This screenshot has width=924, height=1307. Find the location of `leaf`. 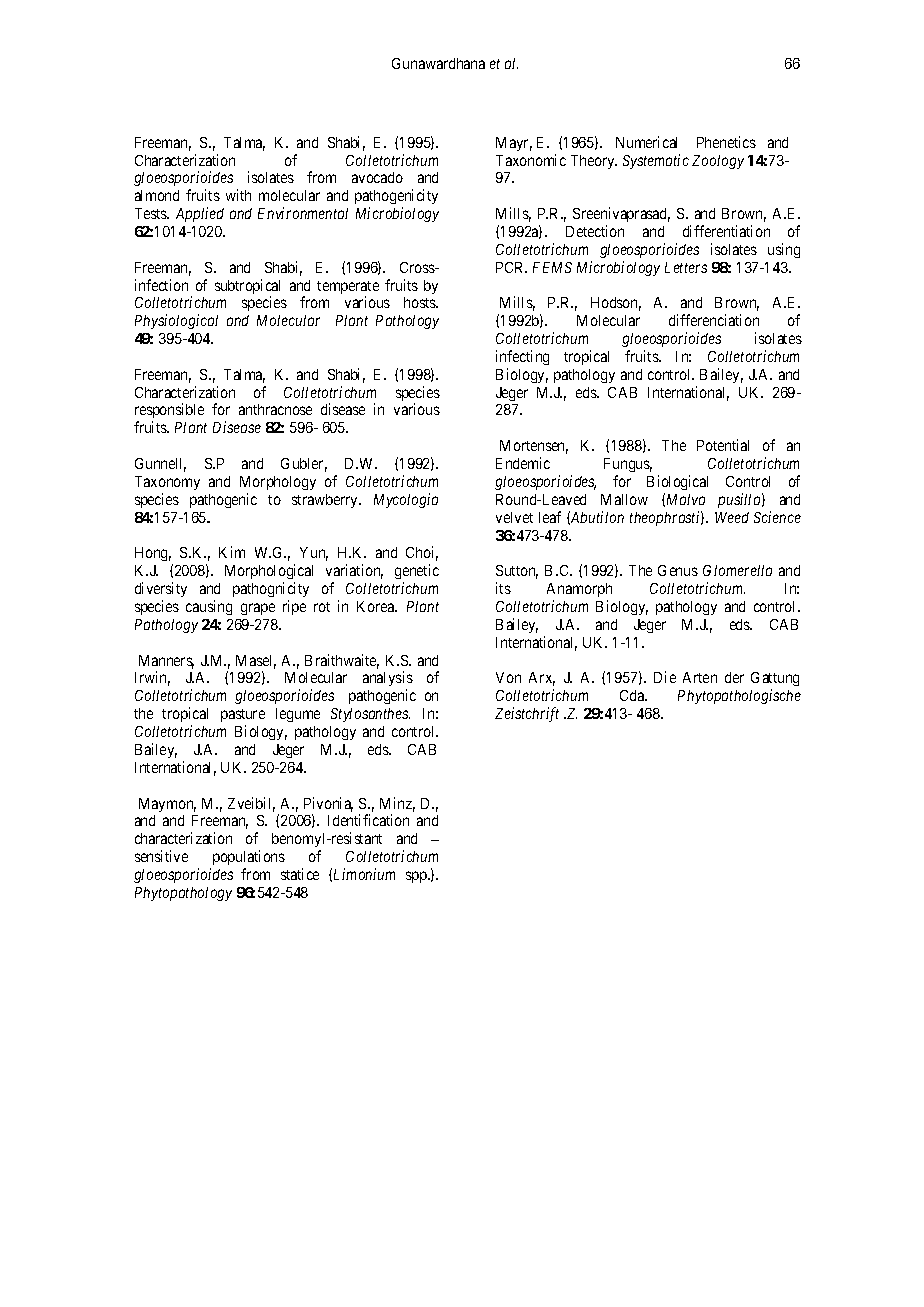

leaf is located at coordinates (550, 517).
